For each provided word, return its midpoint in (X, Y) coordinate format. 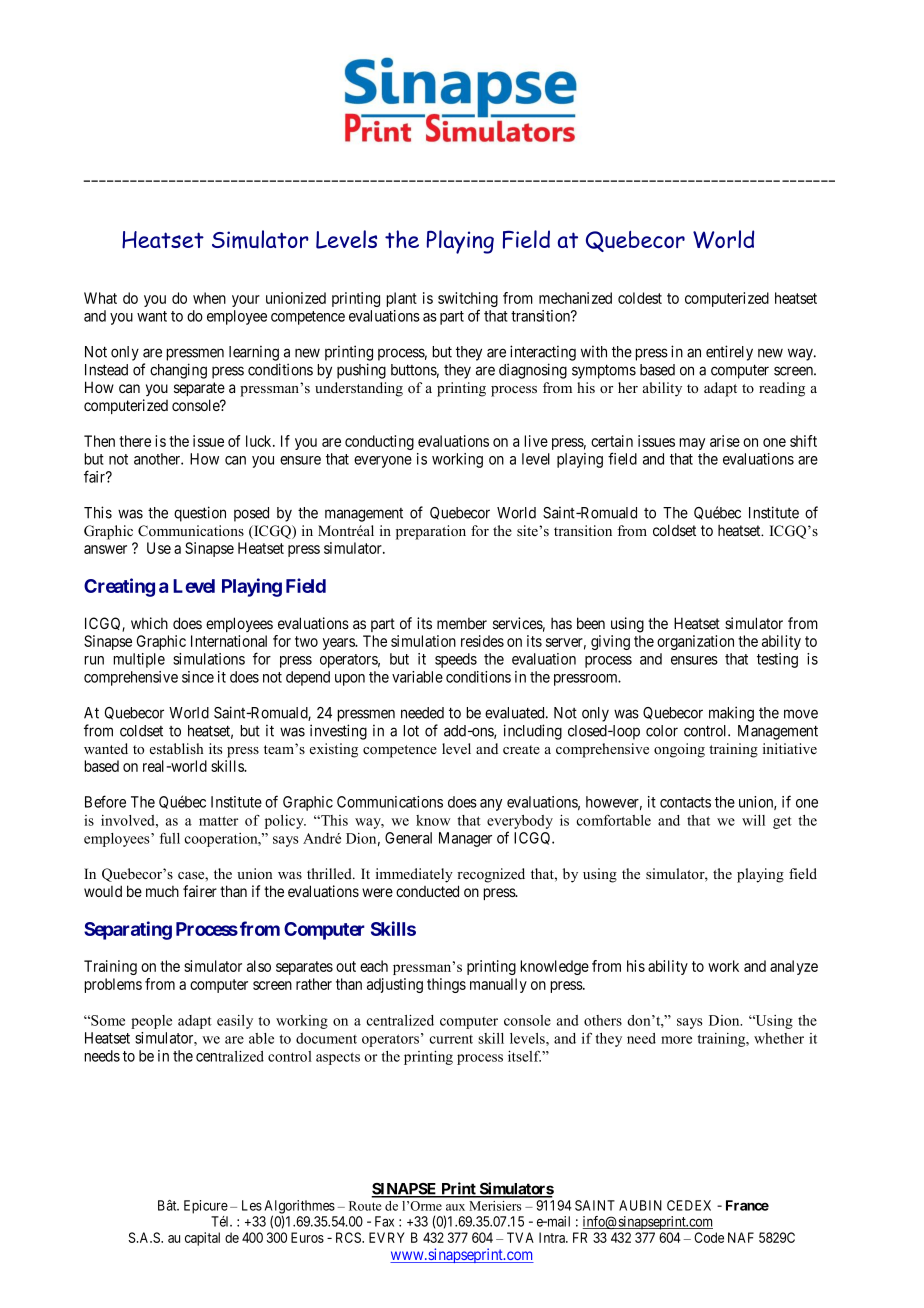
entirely (729, 353)
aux (455, 1207)
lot (411, 731)
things (446, 985)
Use (159, 548)
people (151, 1022)
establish (176, 748)
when (209, 298)
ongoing (679, 750)
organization (695, 642)
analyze (794, 967)
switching (468, 301)
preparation (431, 532)
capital (202, 1239)
